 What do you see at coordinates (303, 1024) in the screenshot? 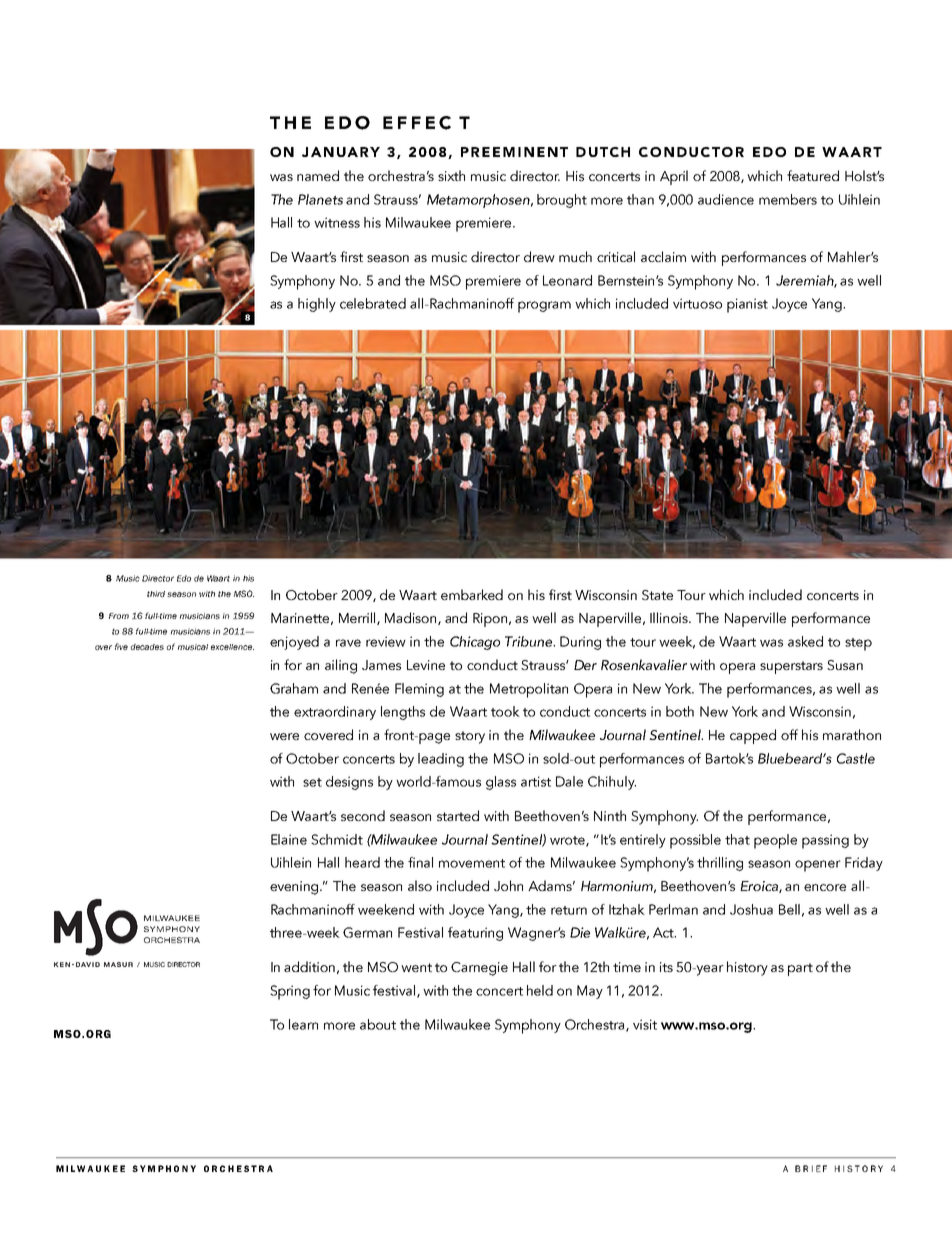
I see `learn` at bounding box center [303, 1024].
